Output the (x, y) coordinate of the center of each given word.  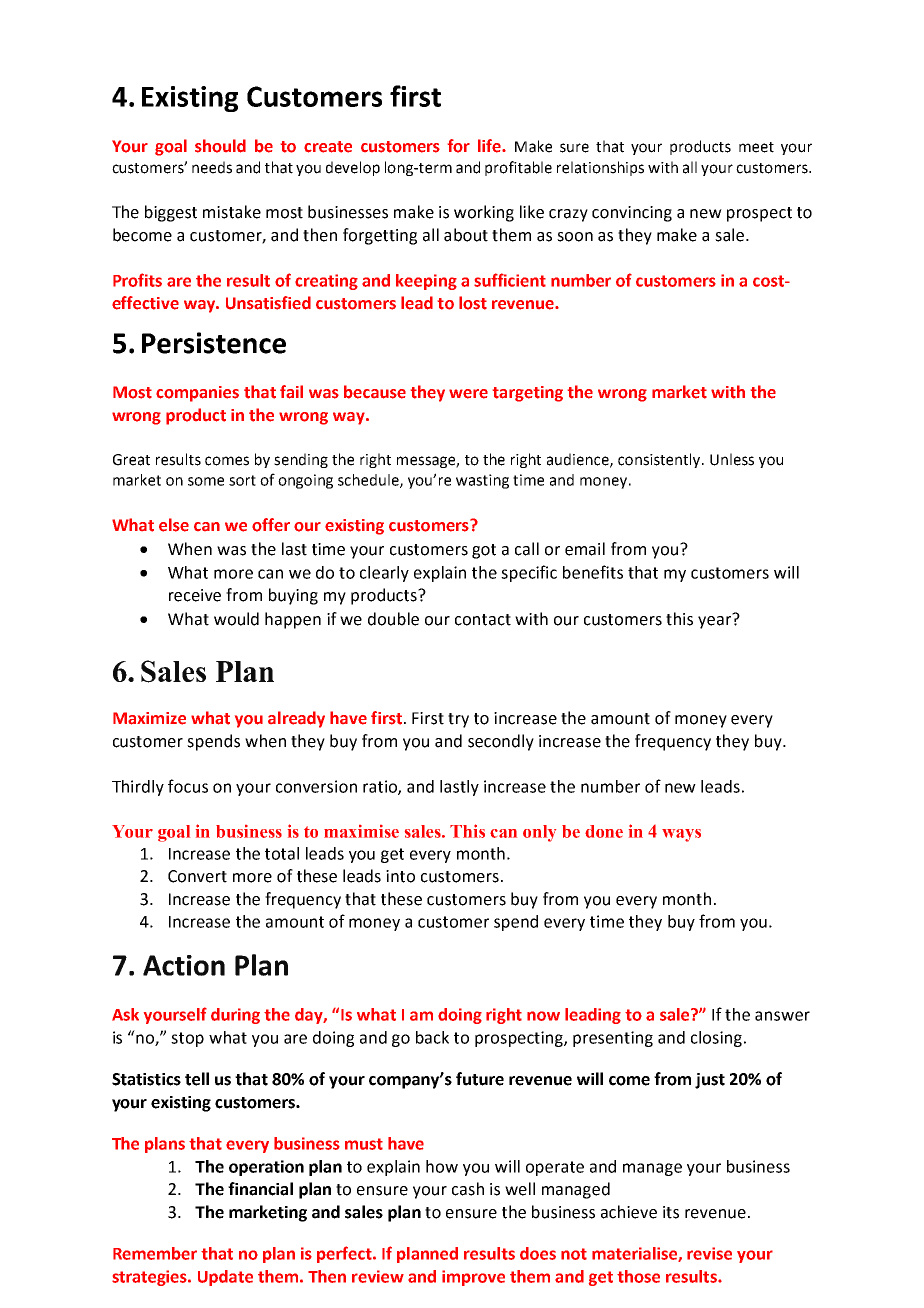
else (174, 525)
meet (756, 147)
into (400, 876)
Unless (732, 459)
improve (473, 1278)
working (484, 213)
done (604, 831)
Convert (197, 876)
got (484, 551)
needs (212, 167)
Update (225, 1278)
